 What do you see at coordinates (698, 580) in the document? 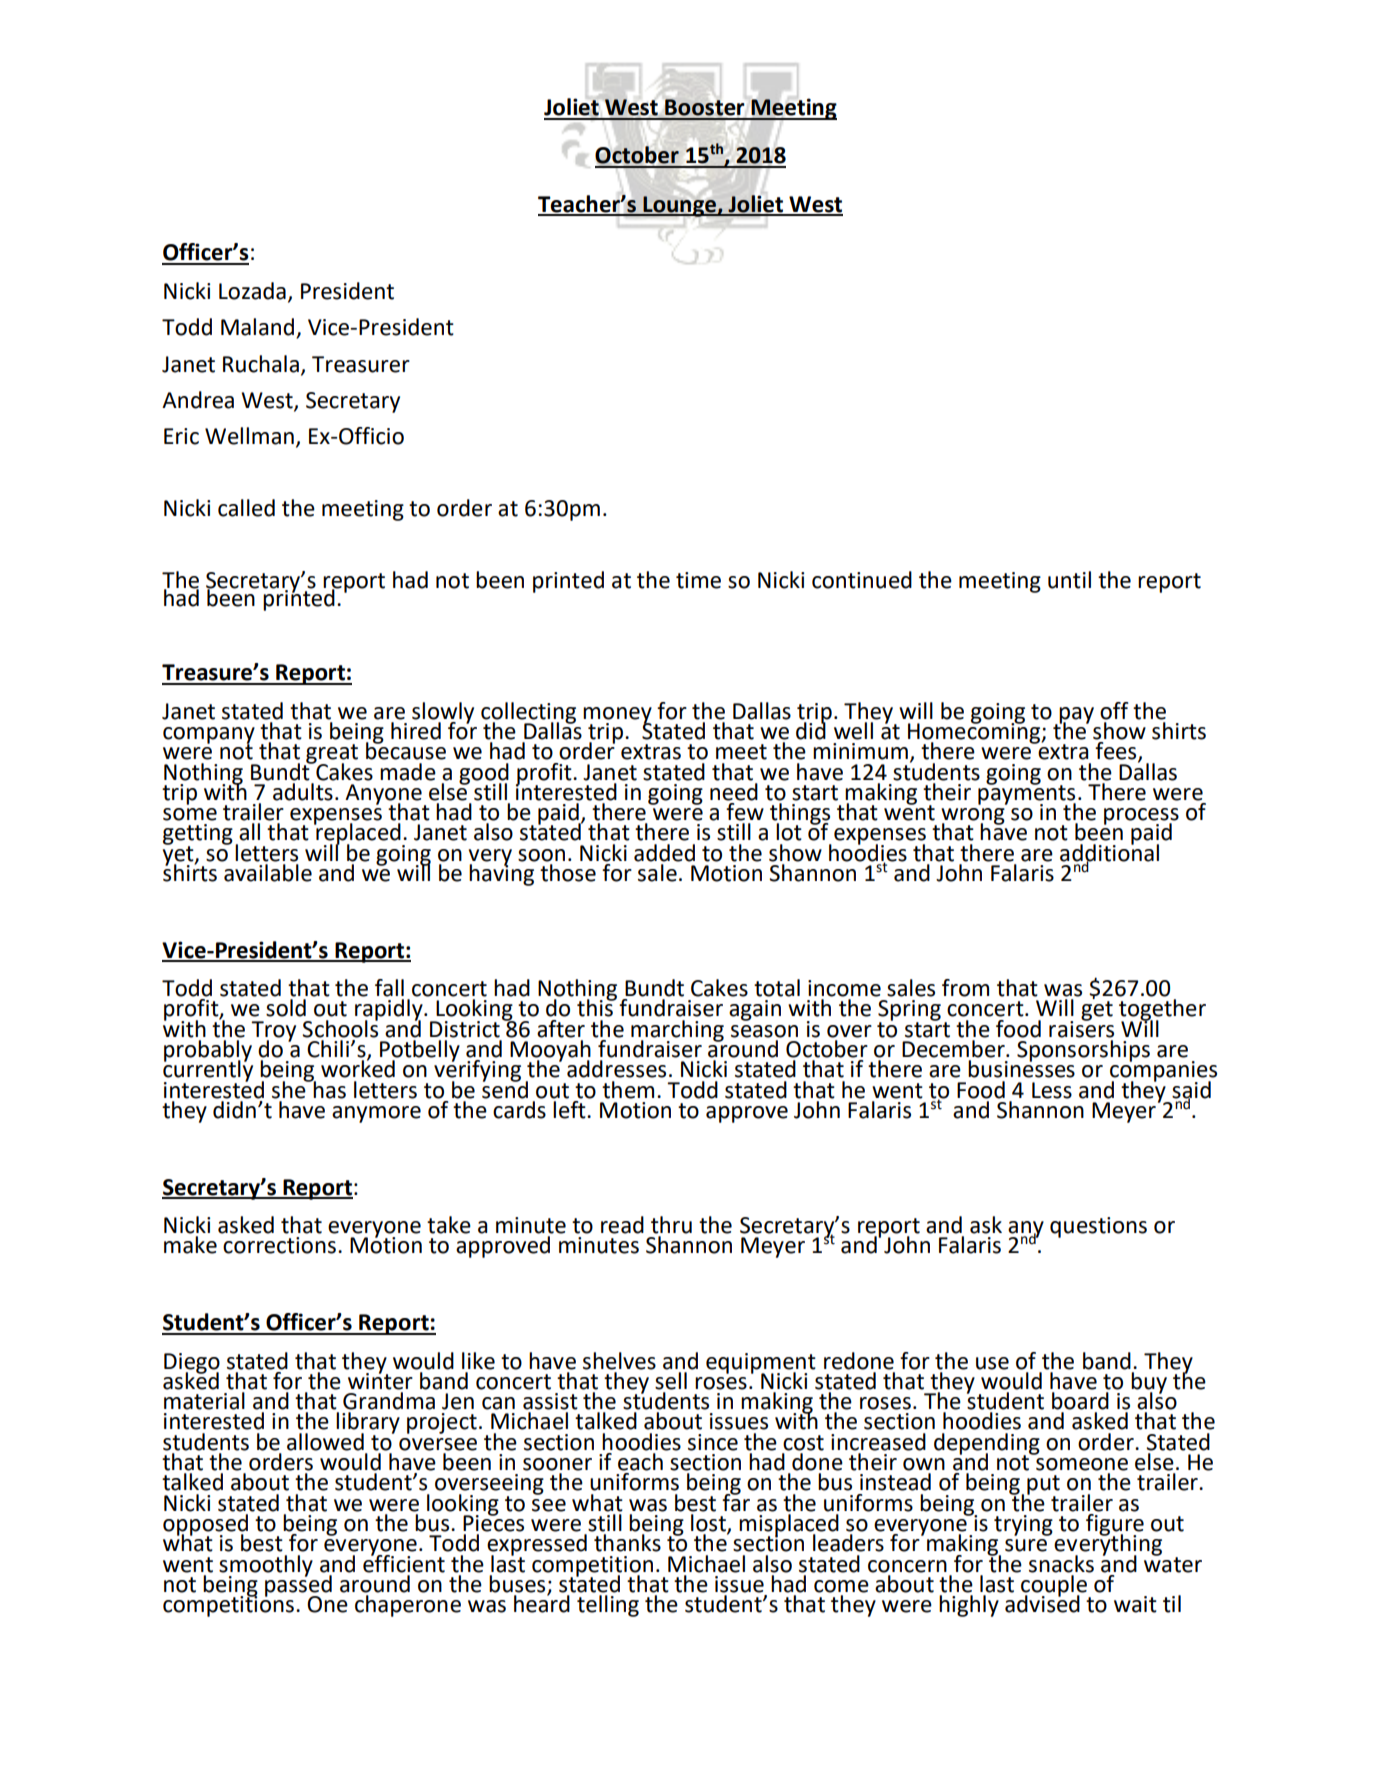
I see `time` at bounding box center [698, 580].
